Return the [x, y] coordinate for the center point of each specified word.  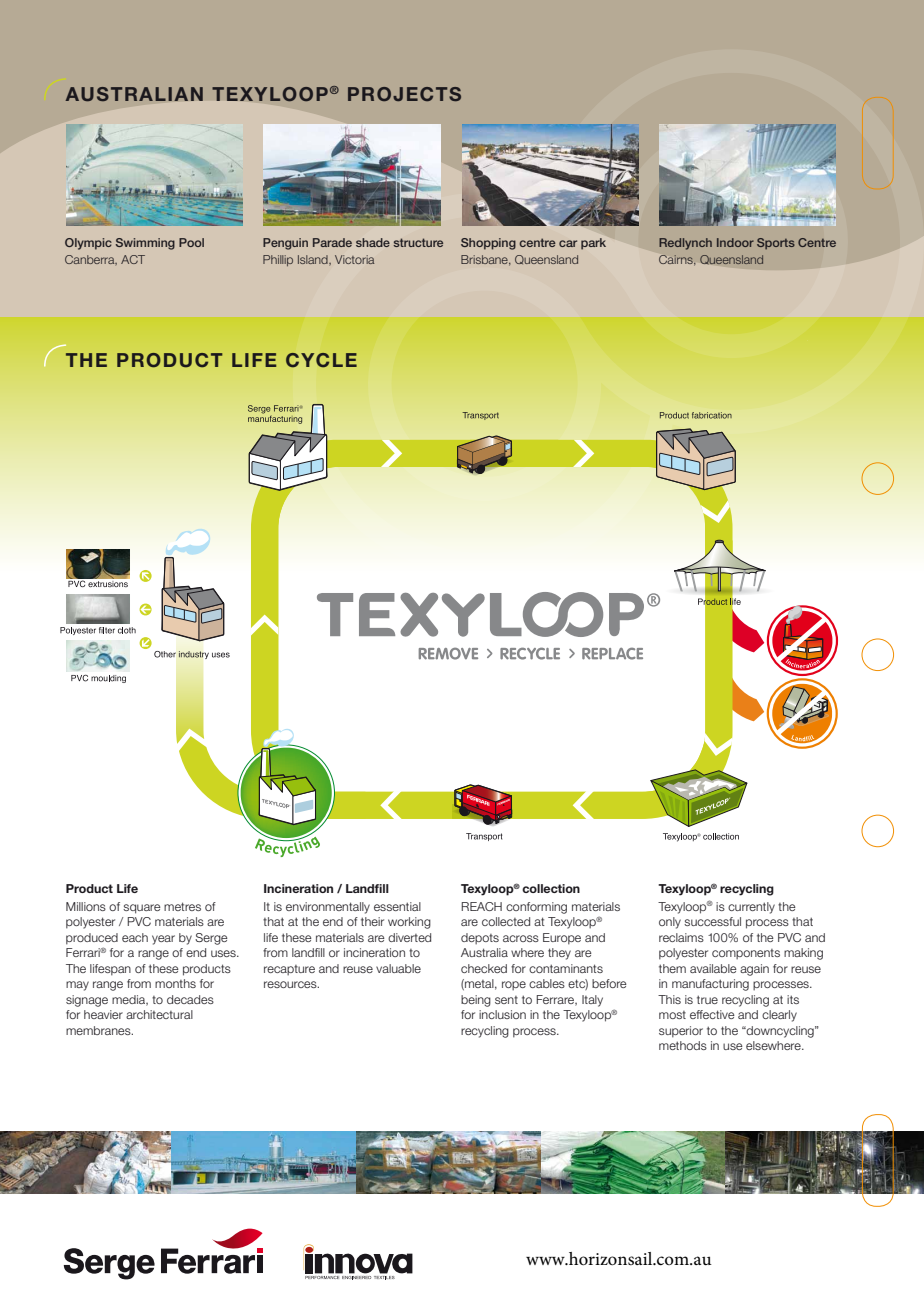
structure [418, 242]
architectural [159, 1014]
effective [712, 1014]
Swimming [145, 244]
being [476, 1001]
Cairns [677, 260]
